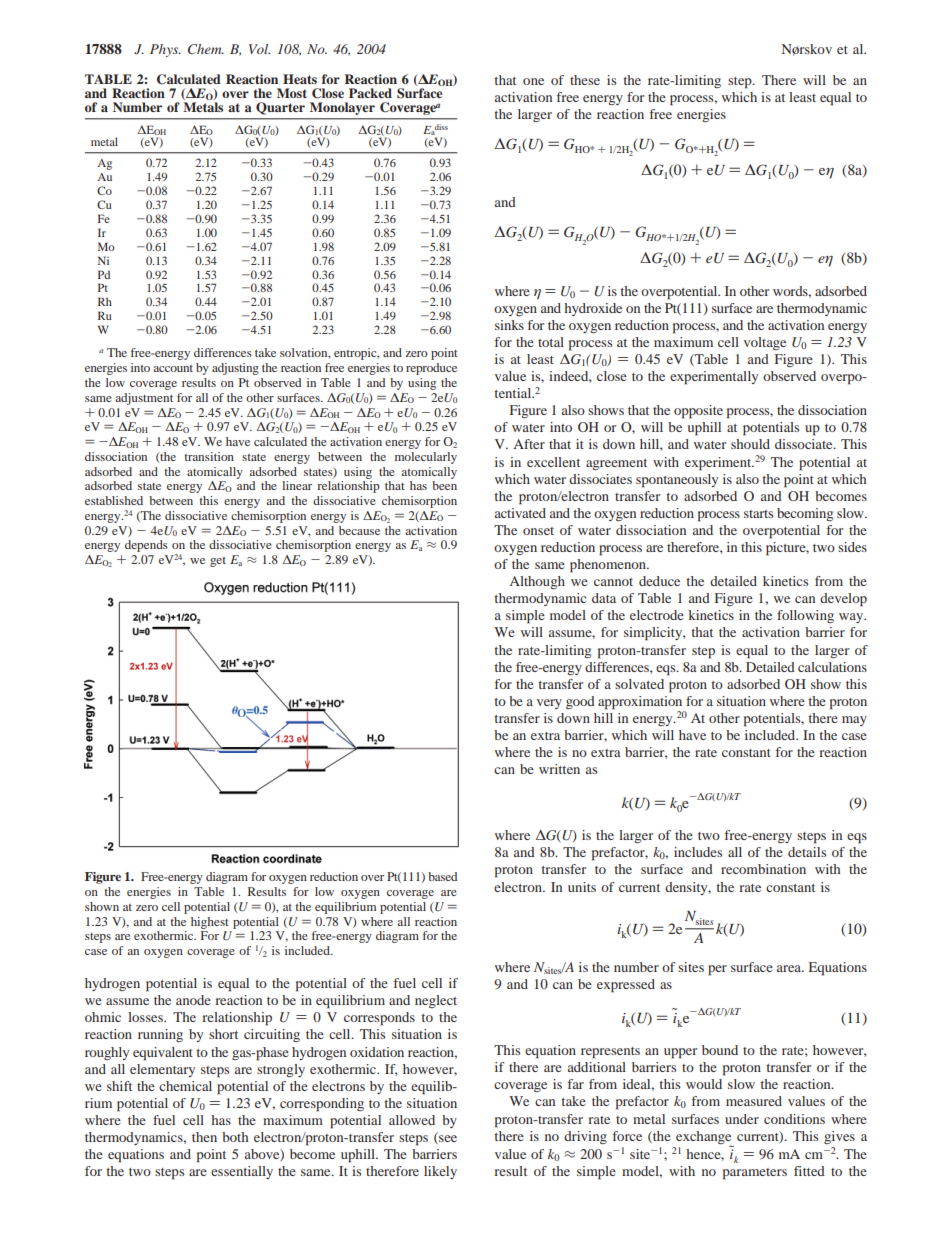 The height and width of the image is (1233, 952). Describe the element at coordinates (204, 1137) in the image. I see `then` at that location.
